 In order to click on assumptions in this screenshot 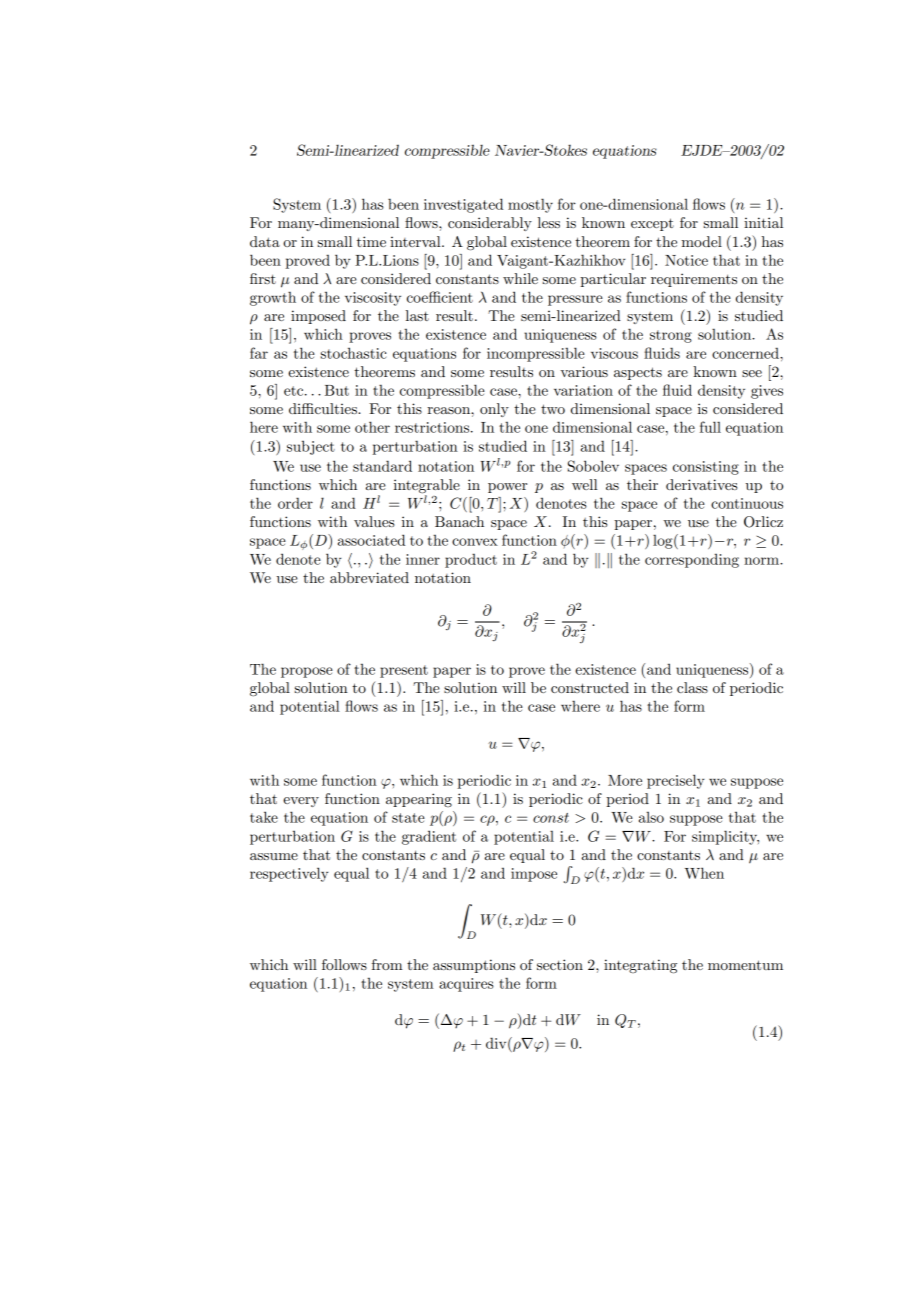, I will do `click(474, 966)`.
